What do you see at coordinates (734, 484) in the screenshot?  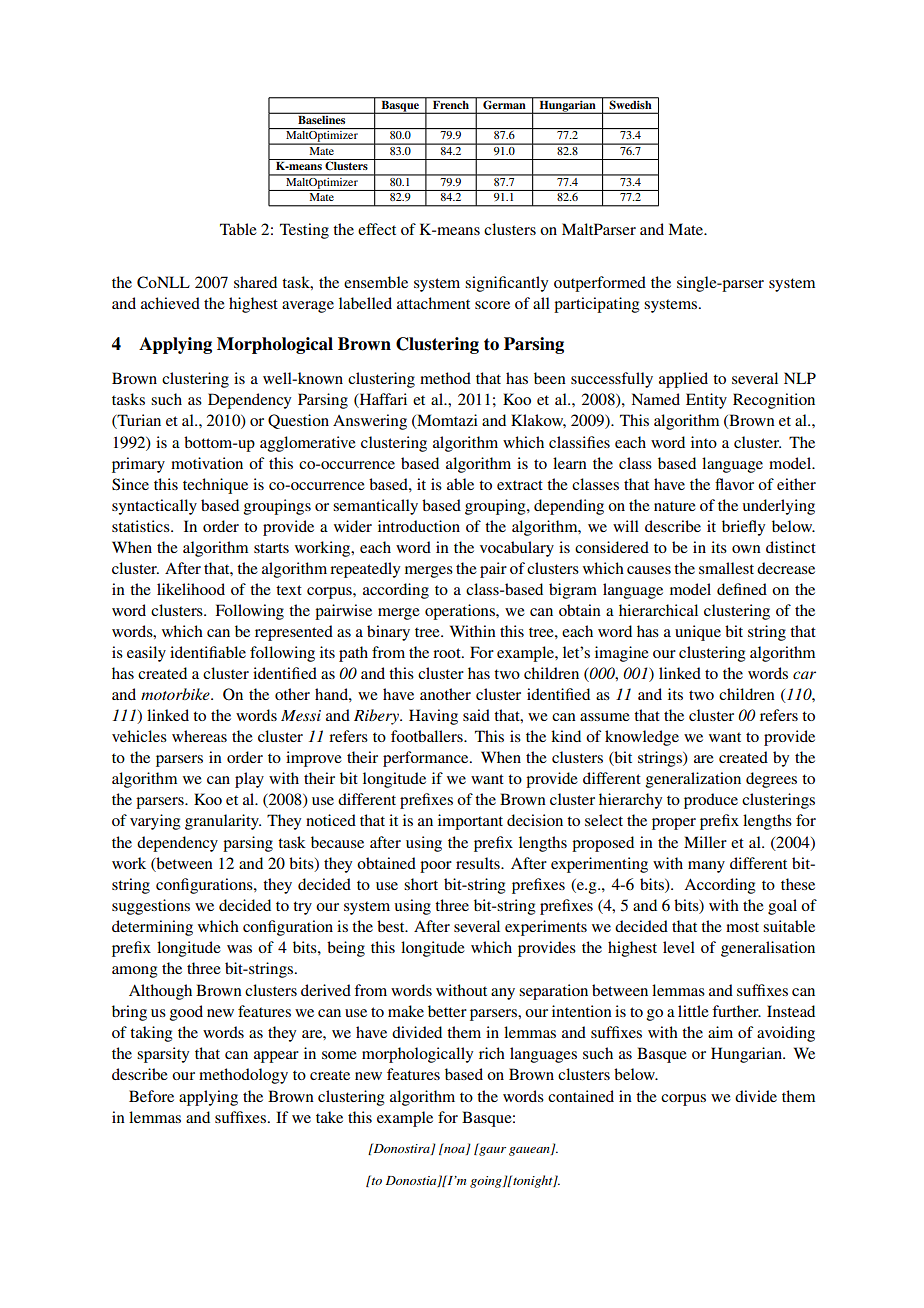 I see `flavor` at bounding box center [734, 484].
